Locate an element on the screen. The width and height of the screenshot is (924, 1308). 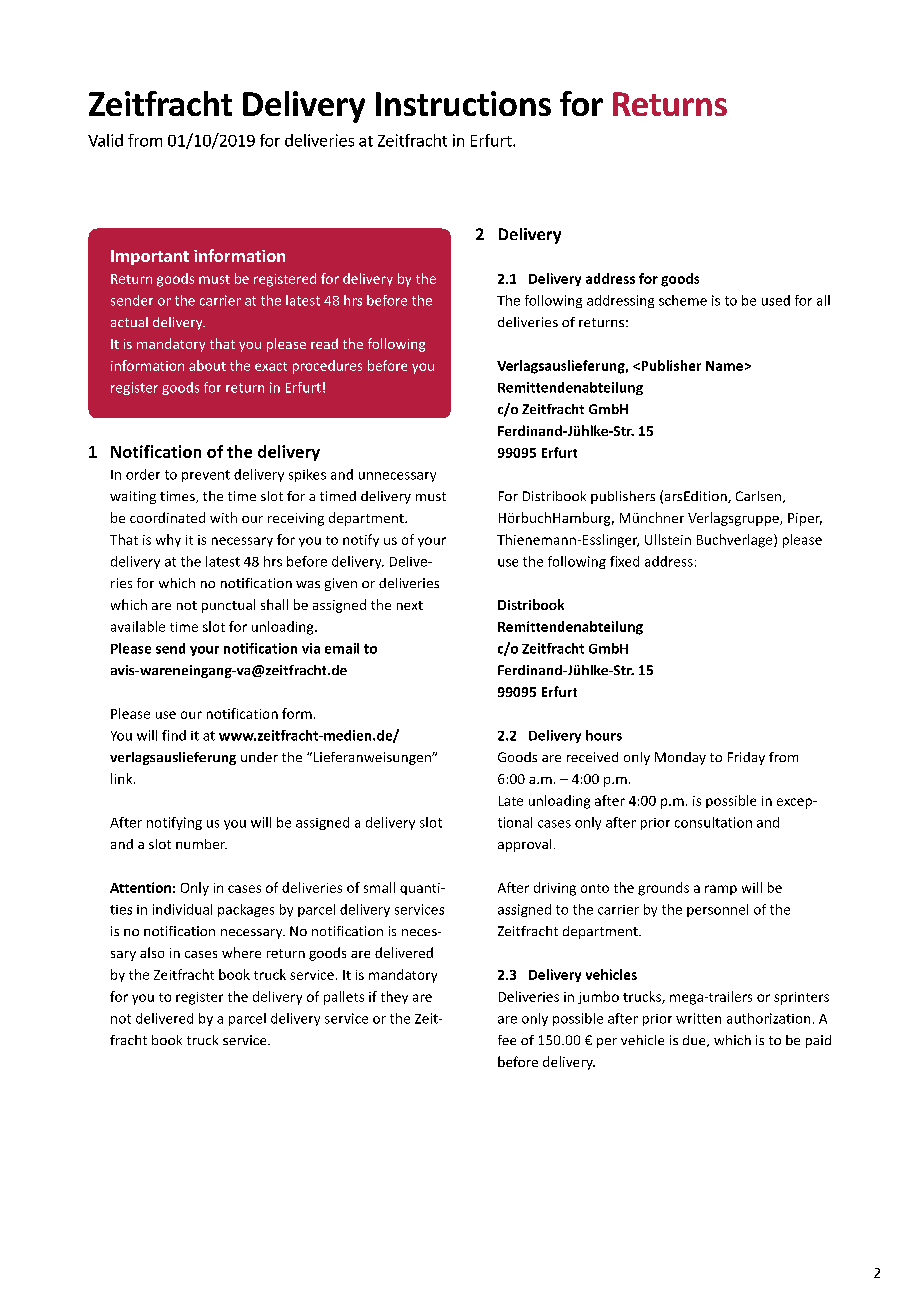
used is located at coordinates (776, 300).
